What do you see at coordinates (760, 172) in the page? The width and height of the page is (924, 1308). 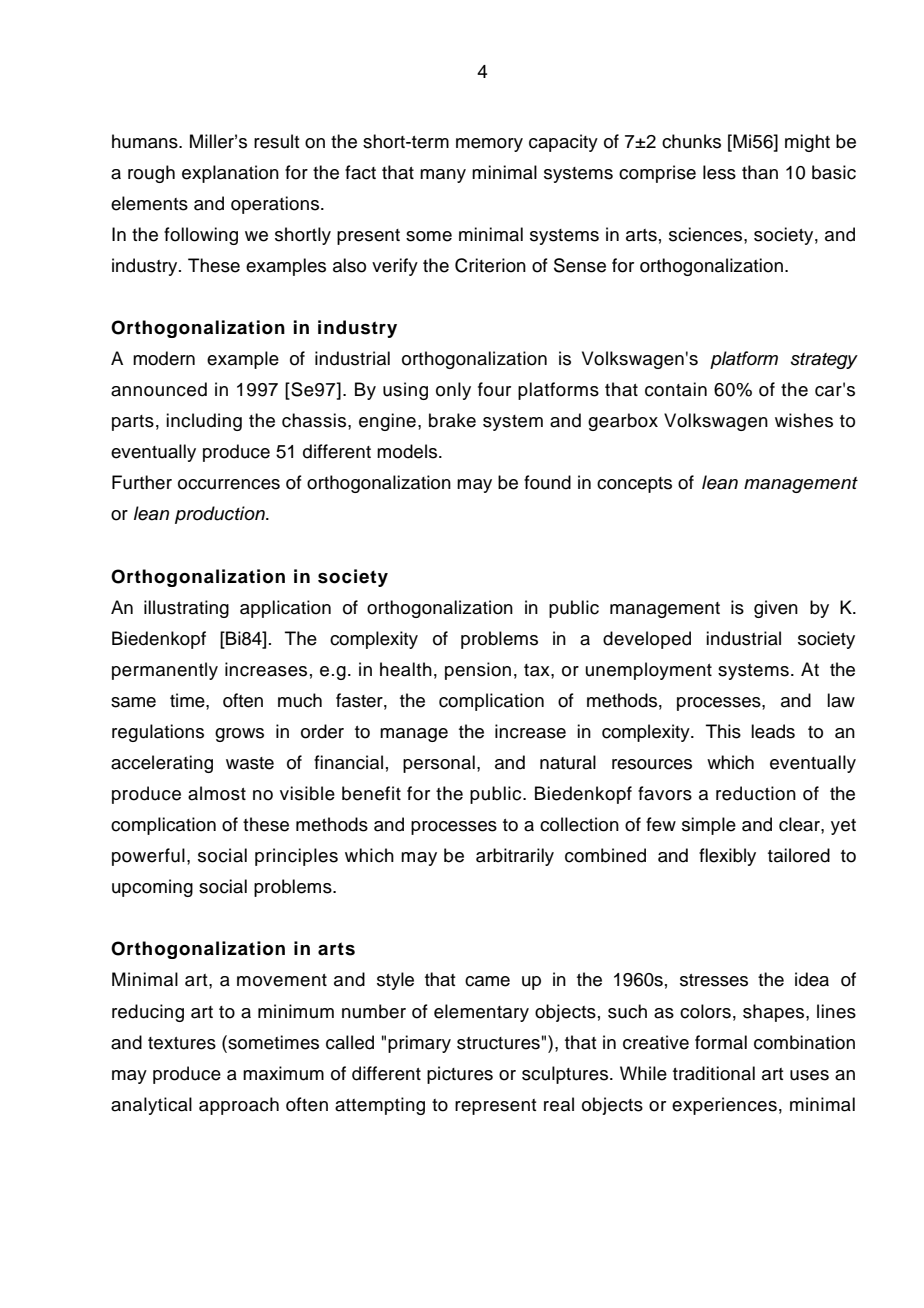 I see `than` at bounding box center [760, 172].
